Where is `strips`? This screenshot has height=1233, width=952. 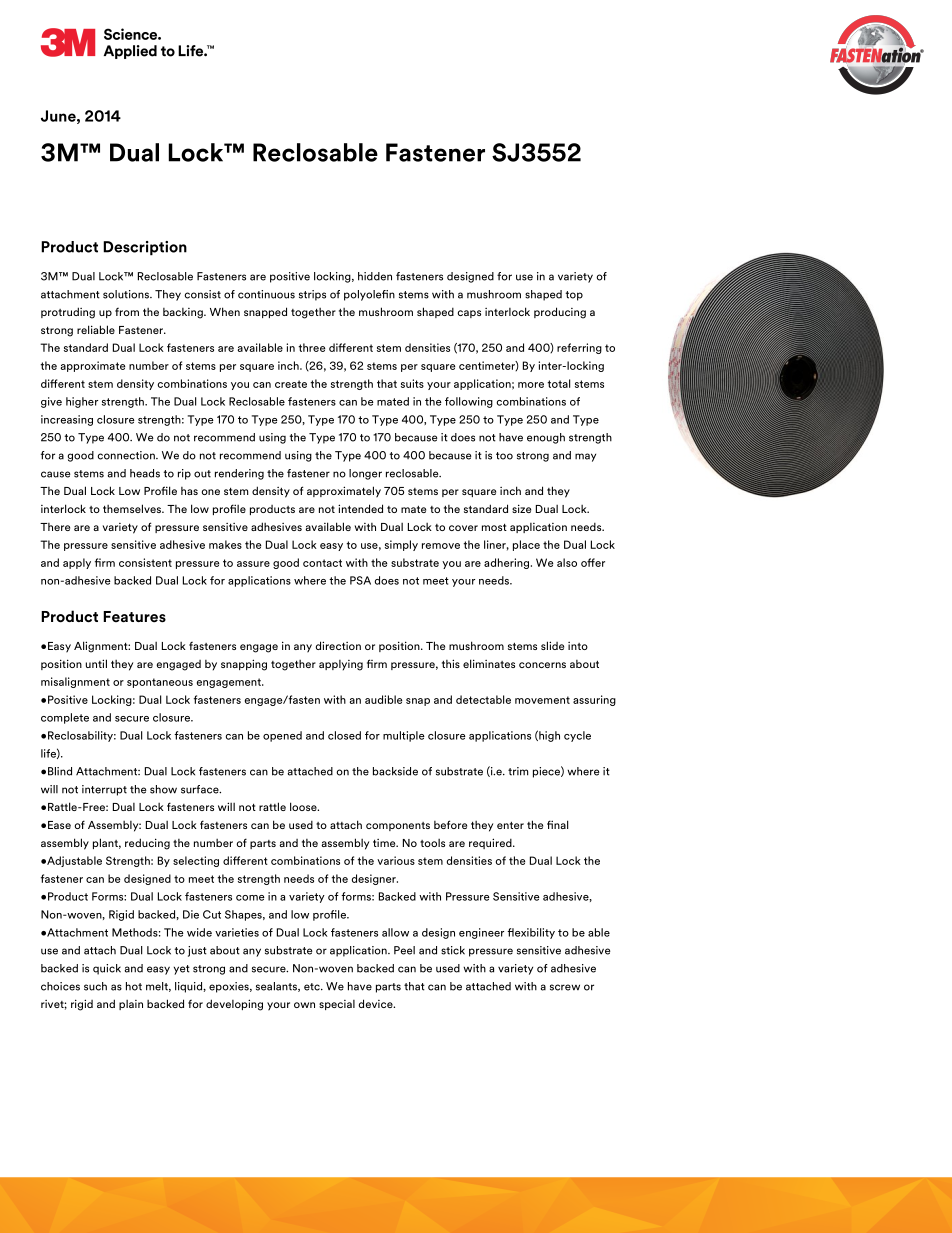 strips is located at coordinates (312, 295).
